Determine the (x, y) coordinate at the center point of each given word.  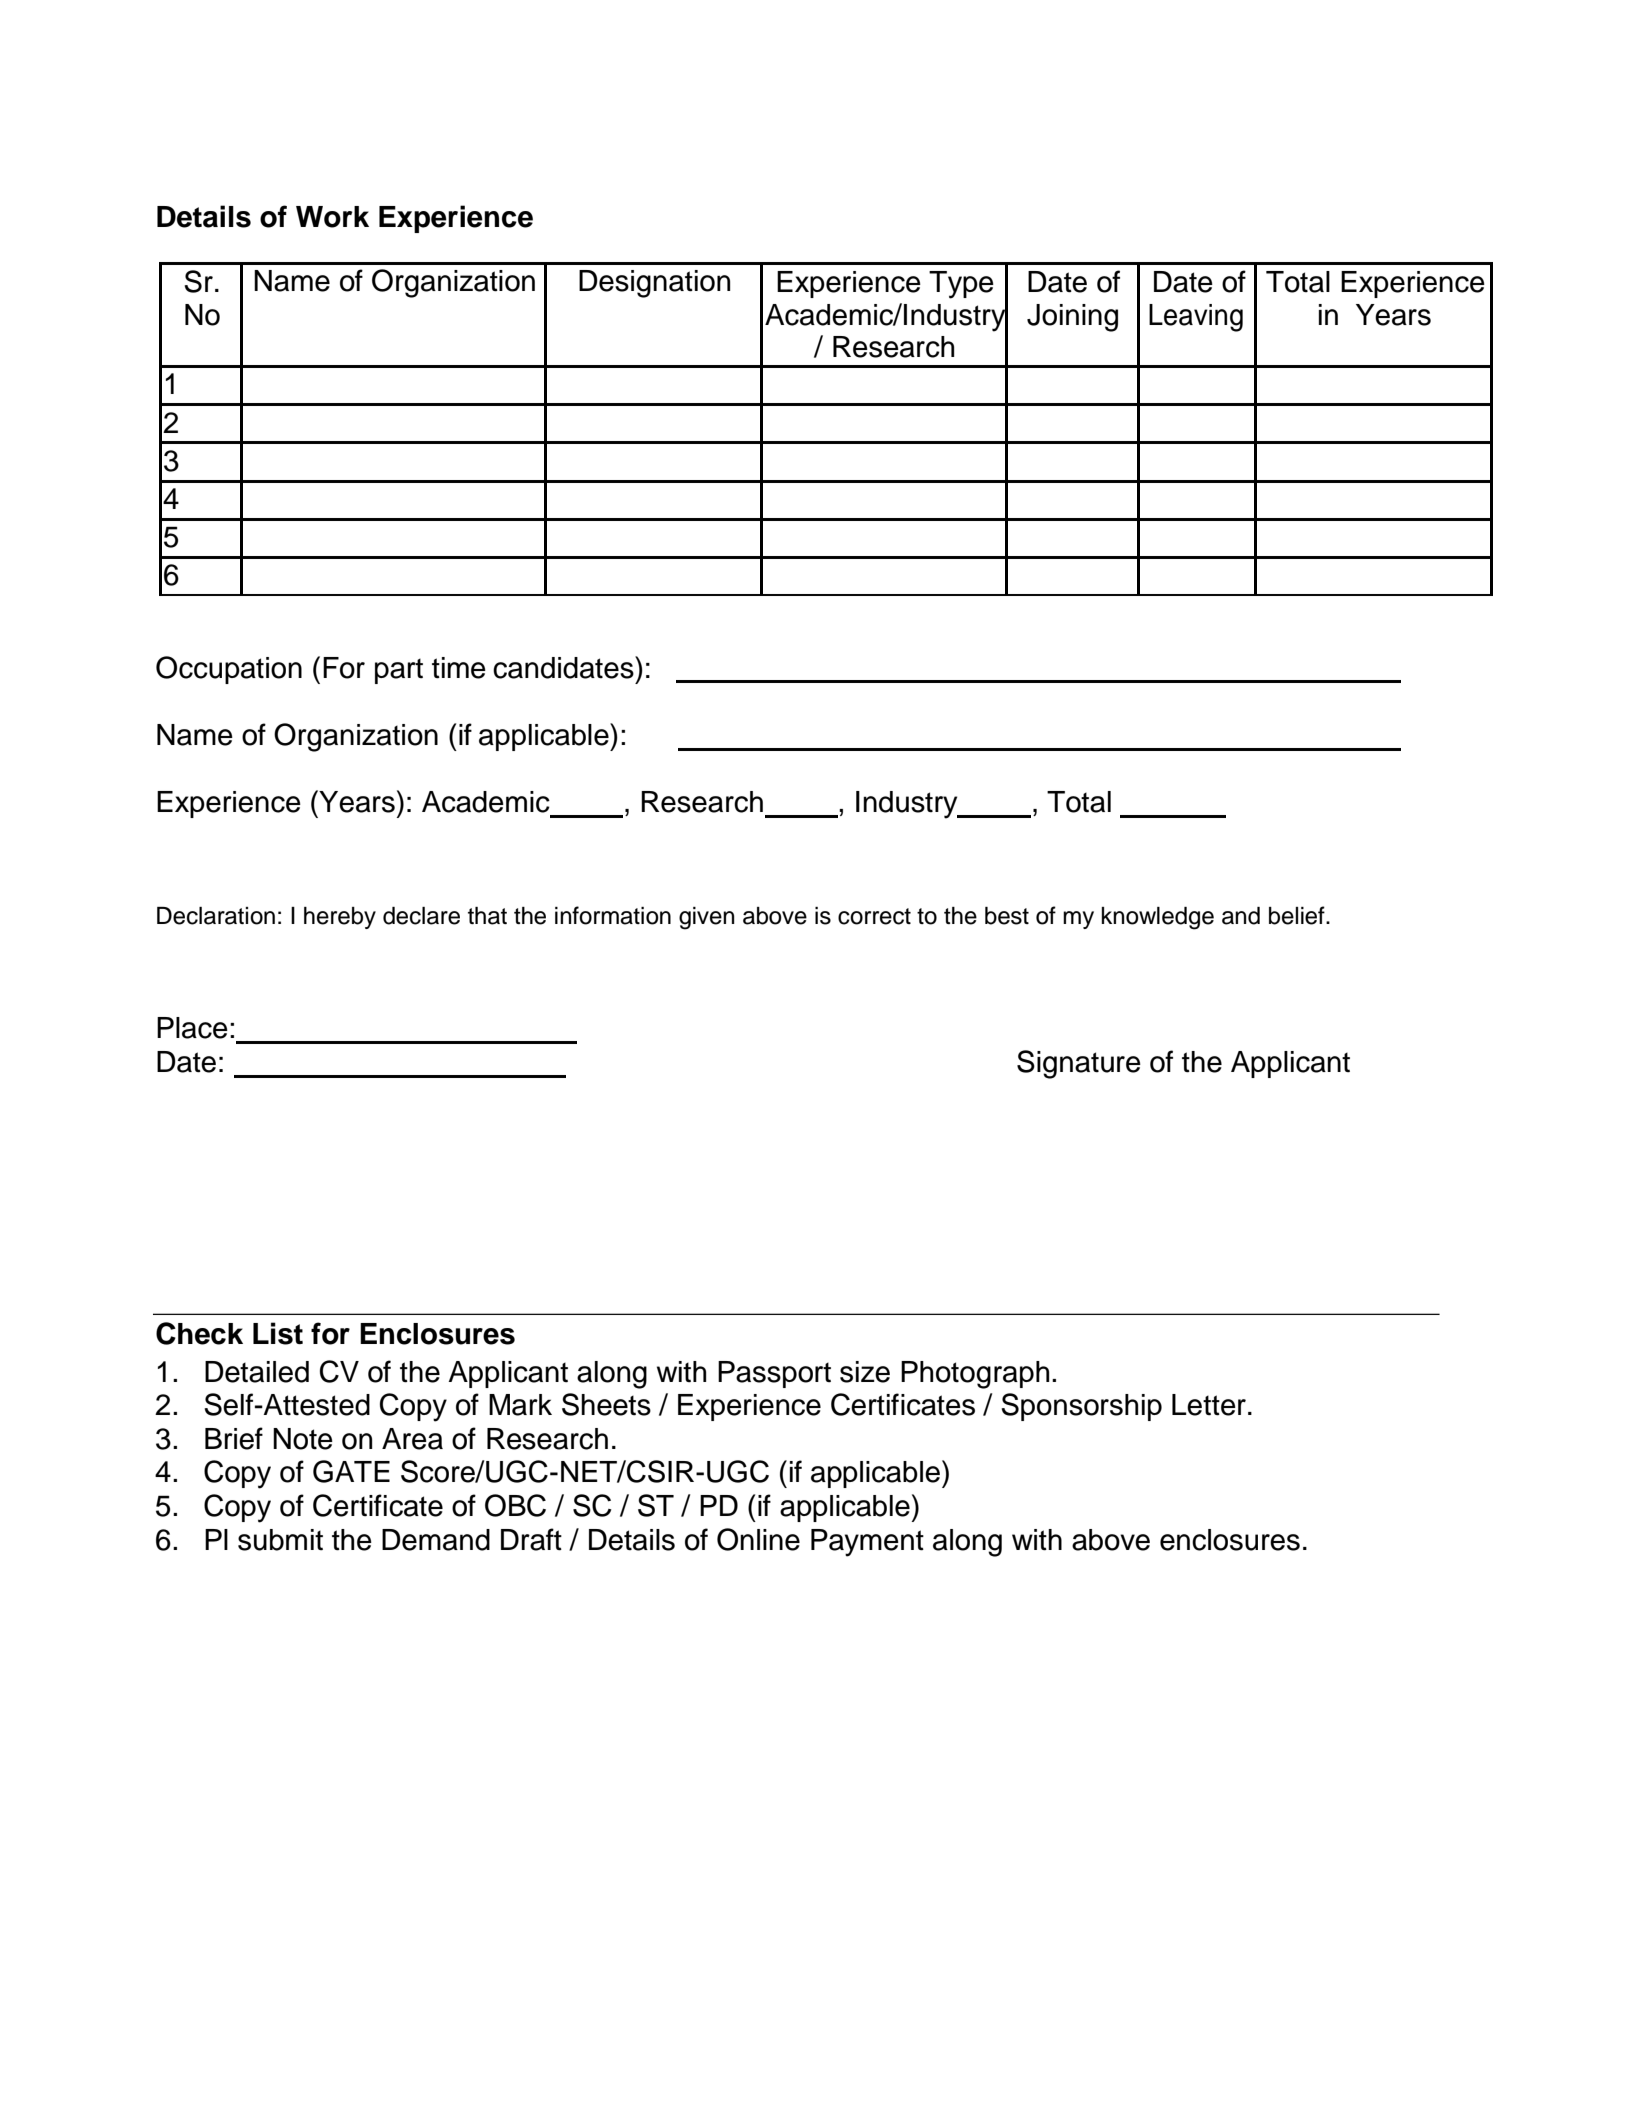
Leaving (1196, 318)
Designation (654, 284)
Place (192, 1028)
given (706, 918)
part (399, 671)
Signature (1079, 1064)
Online (758, 1539)
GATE (351, 1471)
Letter (1209, 1405)
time (459, 668)
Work (332, 217)
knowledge (1157, 918)
